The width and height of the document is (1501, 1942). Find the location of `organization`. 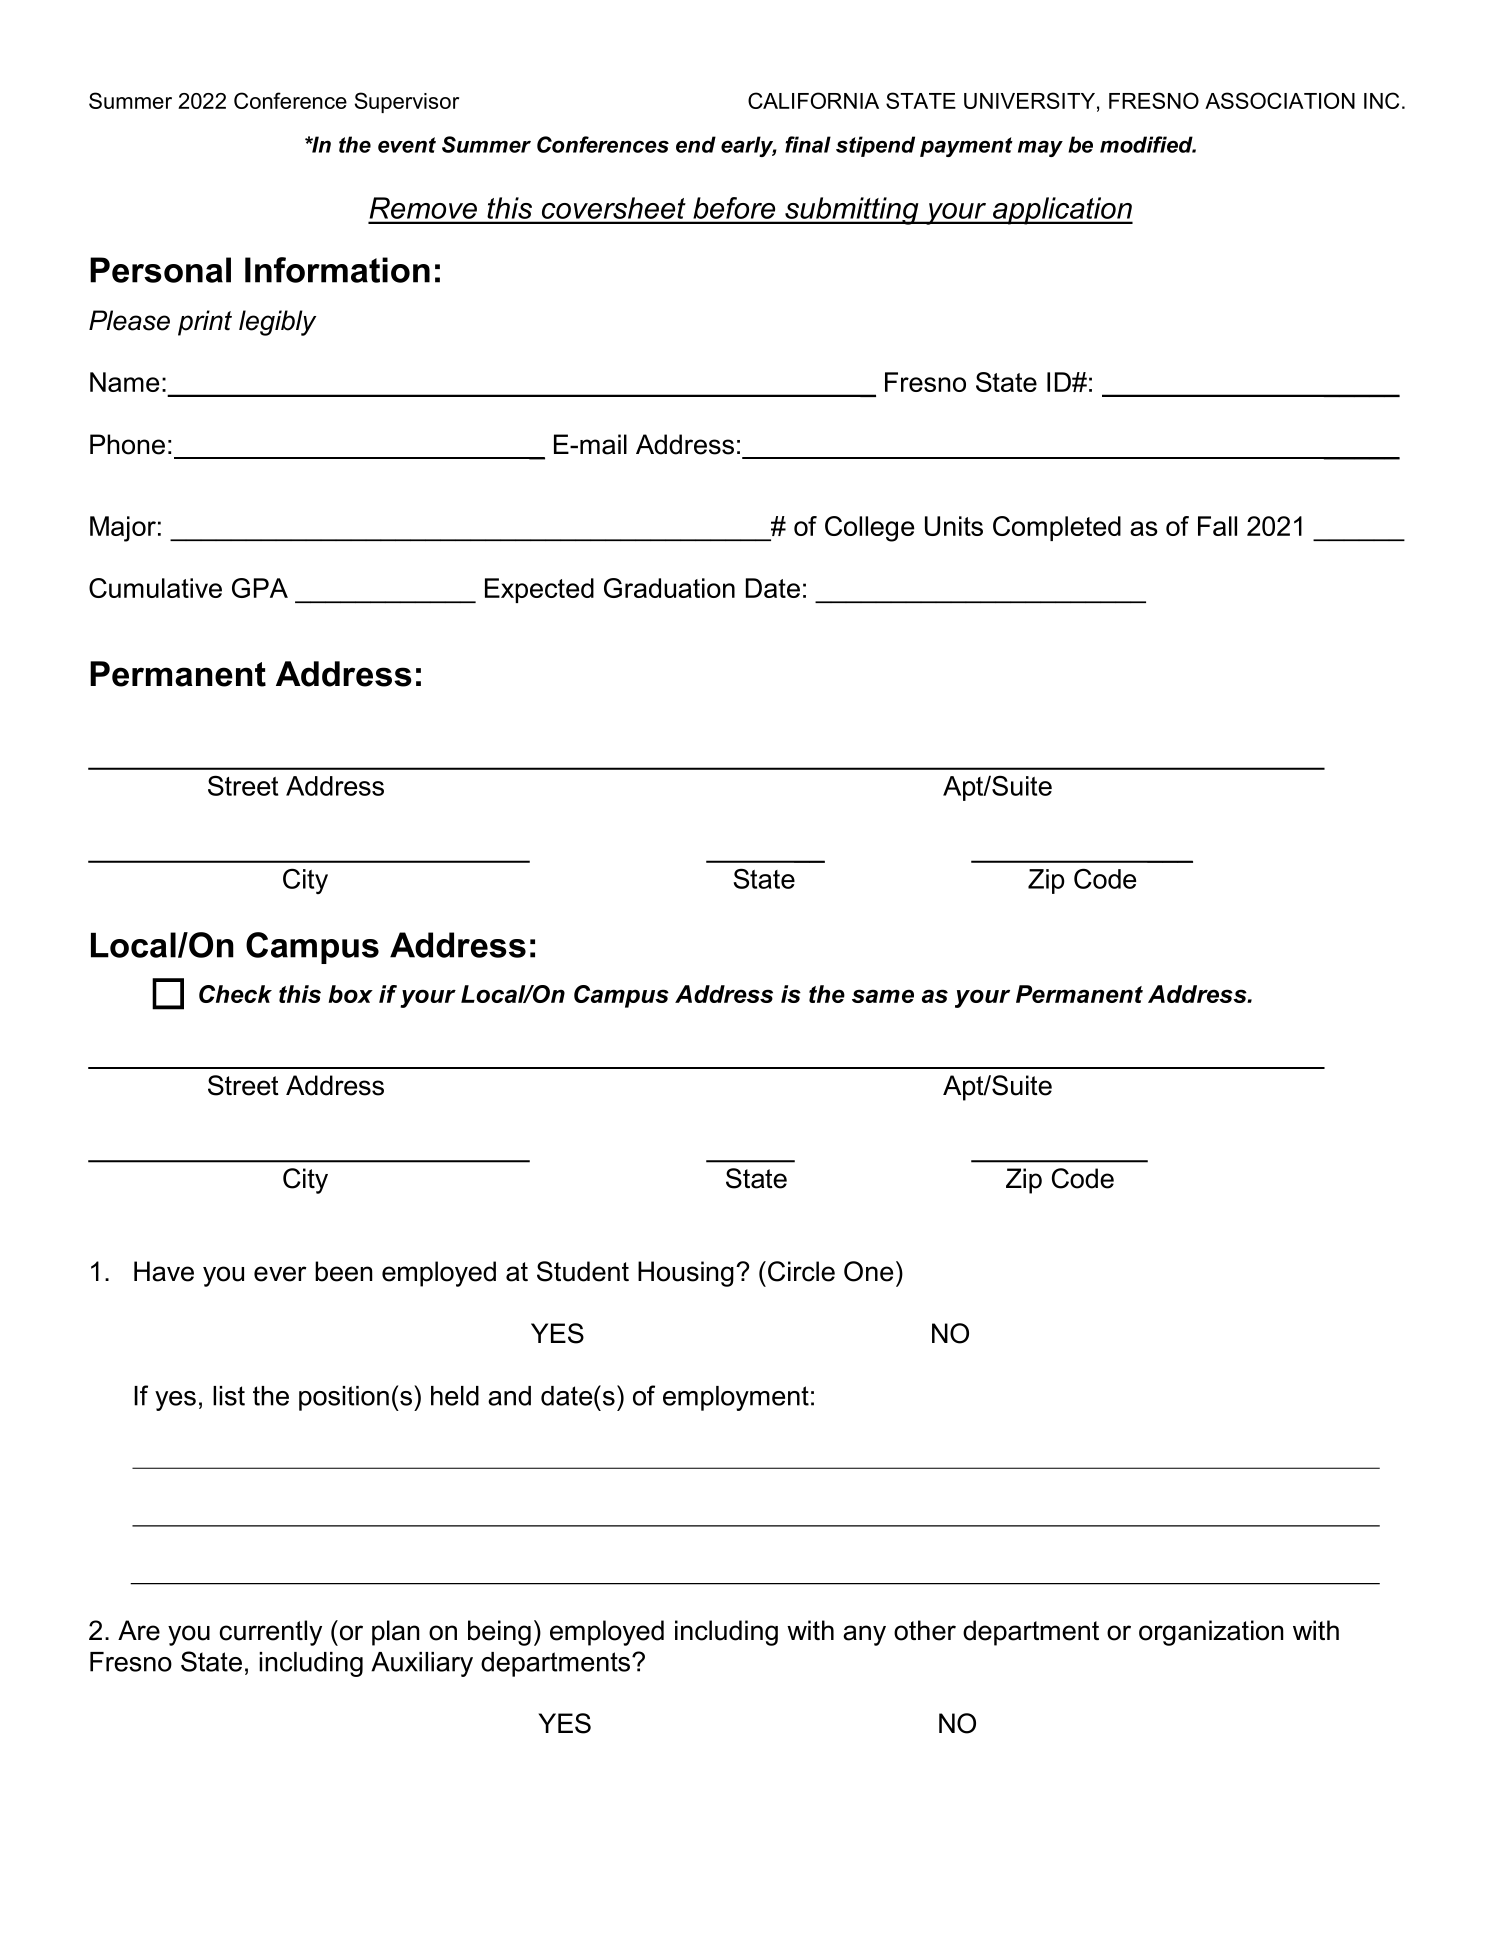

organization is located at coordinates (1211, 1633).
